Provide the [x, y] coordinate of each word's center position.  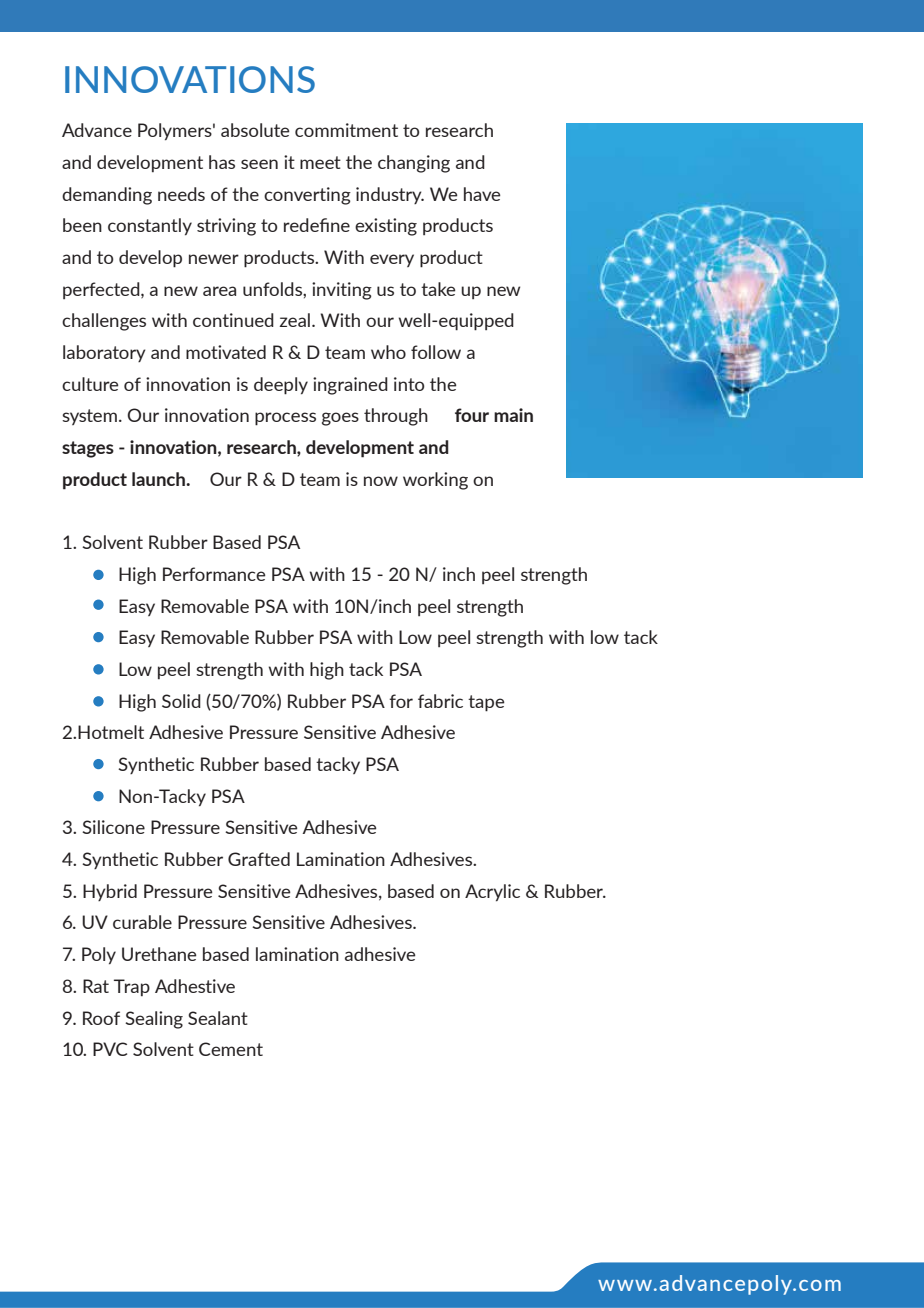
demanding [107, 196]
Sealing [154, 1020]
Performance [214, 574]
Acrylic [492, 893]
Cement [231, 1049]
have [482, 194]
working [435, 481]
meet [320, 162]
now [381, 481]
